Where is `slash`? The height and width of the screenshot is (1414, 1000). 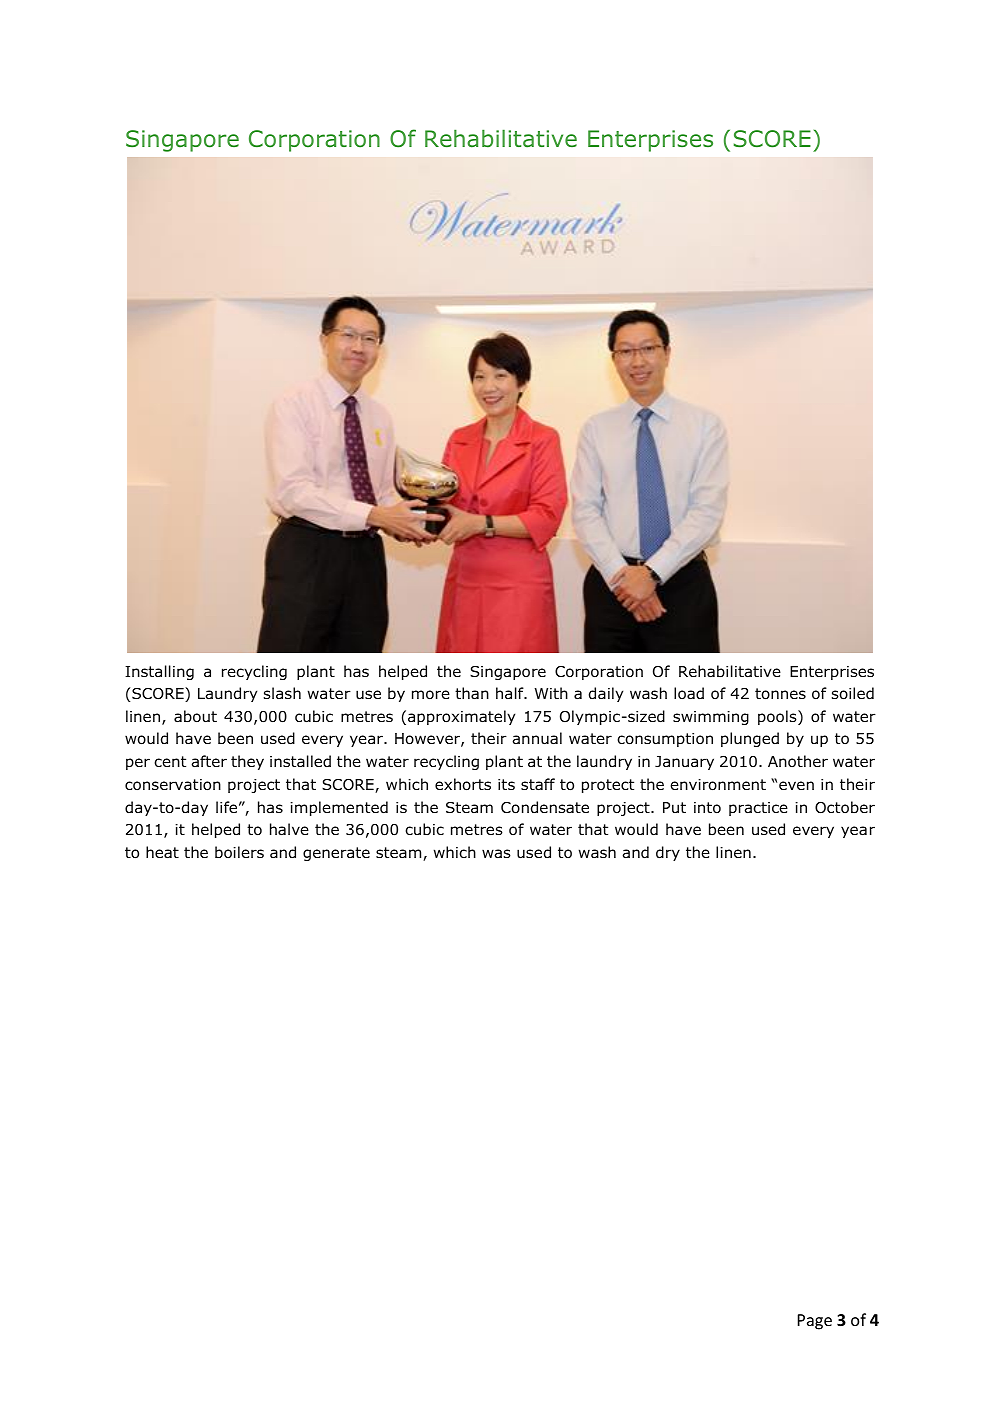
slash is located at coordinates (282, 693).
